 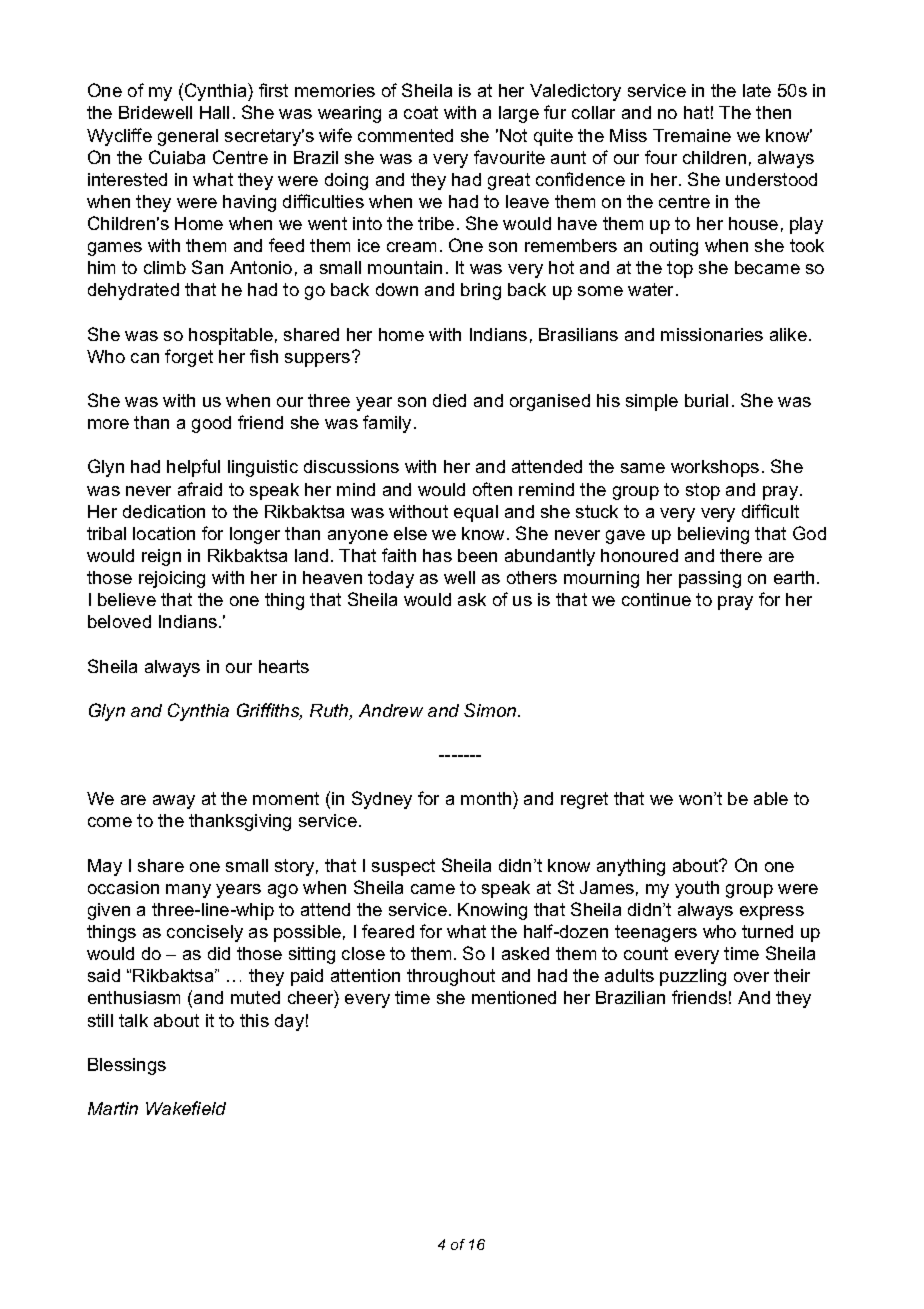 What do you see at coordinates (174, 802) in the image?
I see `away` at bounding box center [174, 802].
